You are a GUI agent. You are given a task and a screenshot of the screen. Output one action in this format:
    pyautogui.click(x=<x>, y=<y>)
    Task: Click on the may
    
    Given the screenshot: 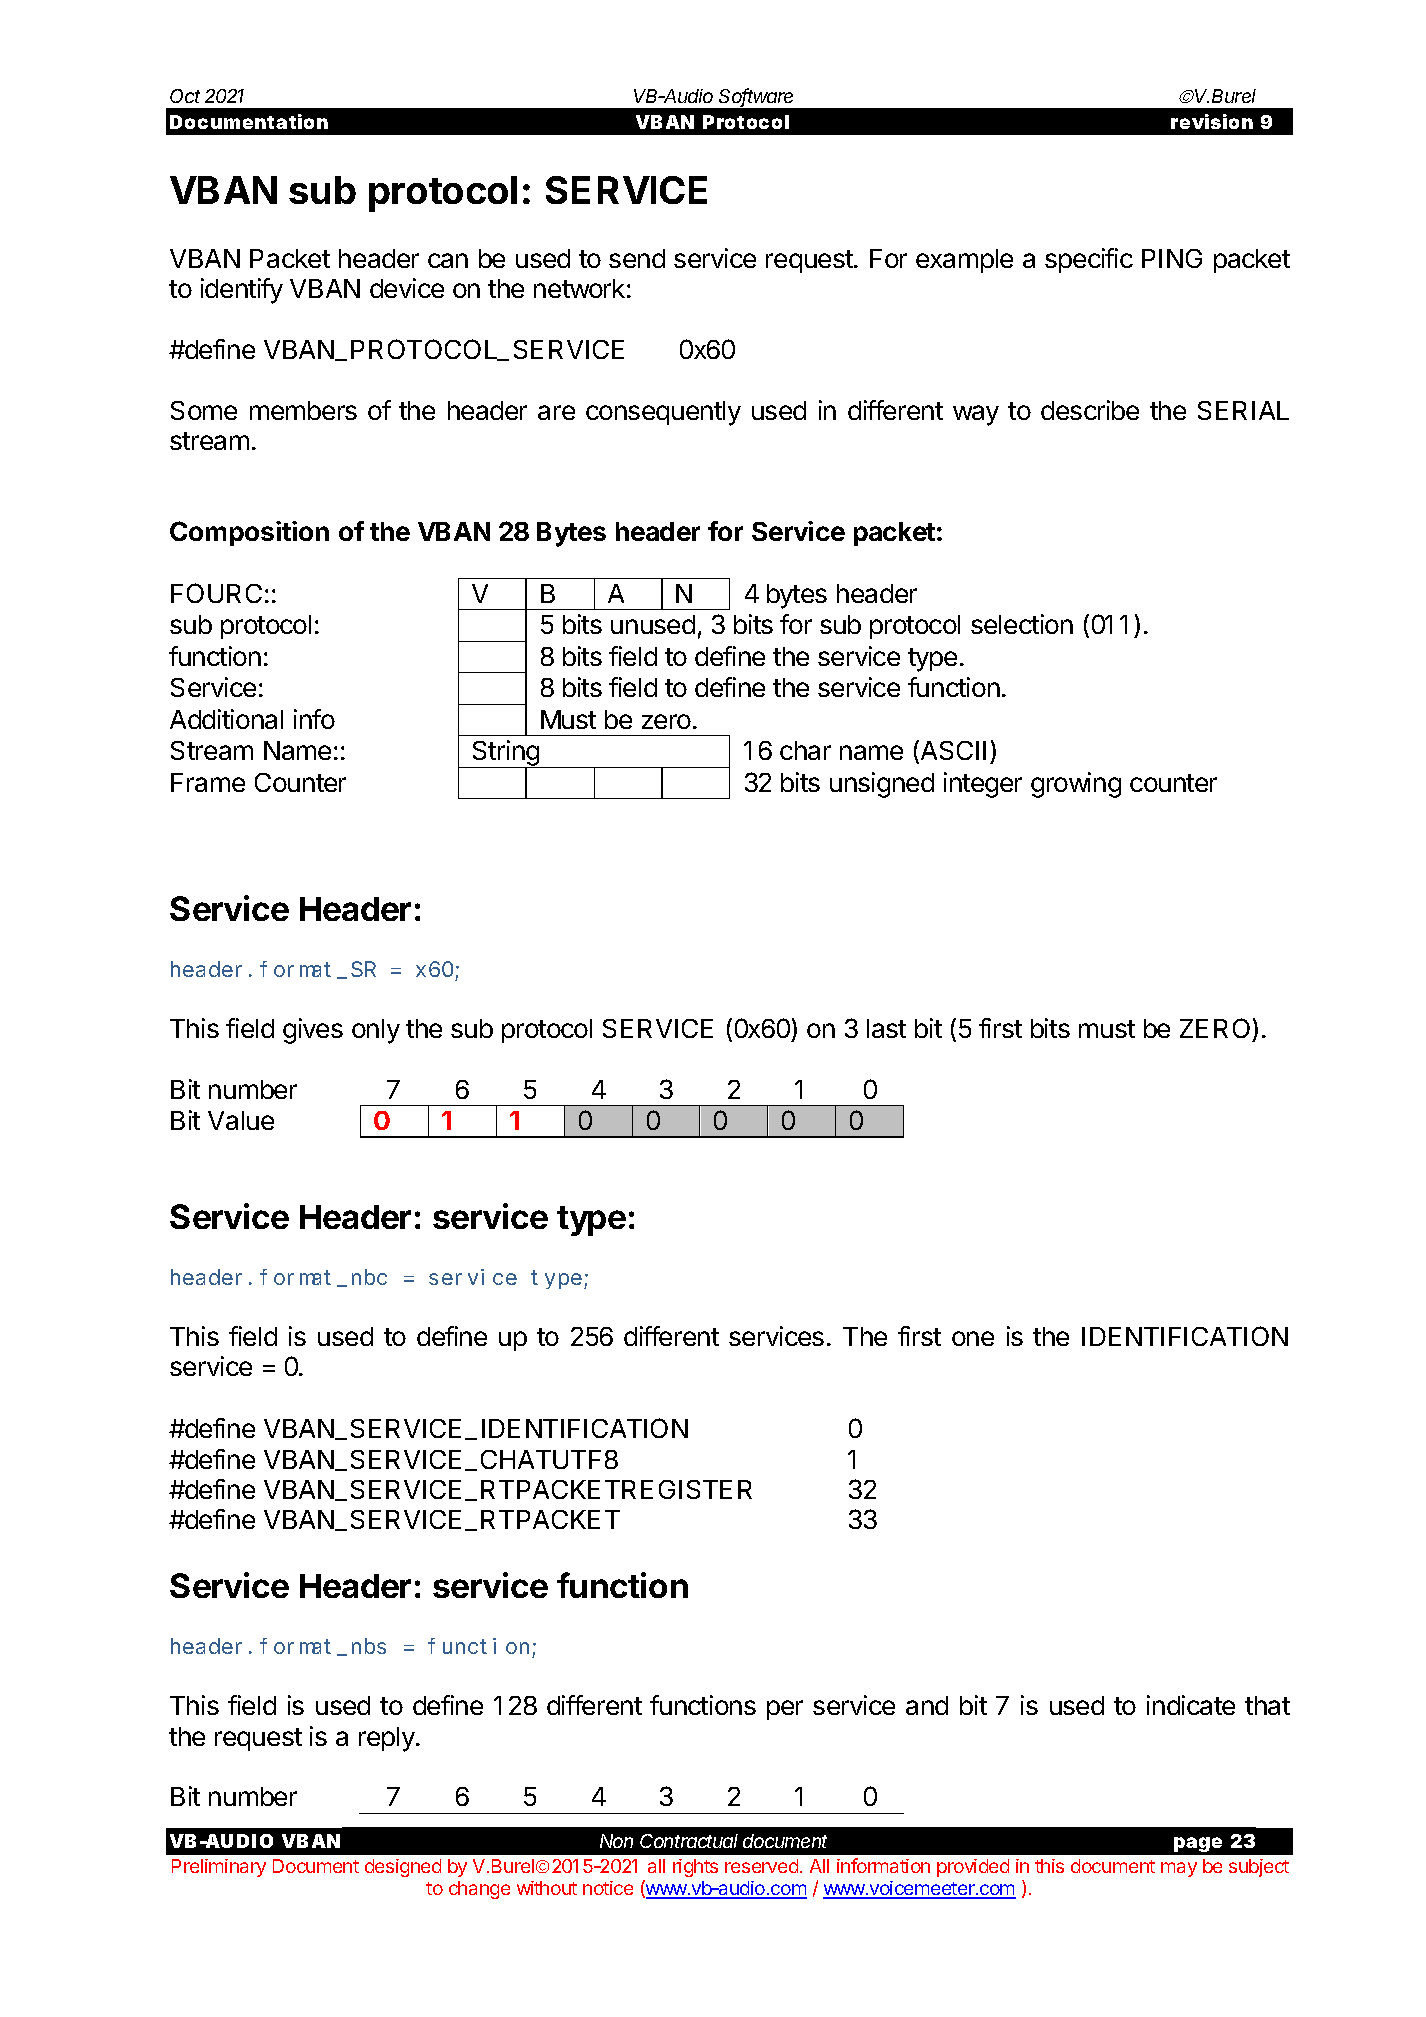 What is the action you would take?
    pyautogui.click(x=1179, y=1869)
